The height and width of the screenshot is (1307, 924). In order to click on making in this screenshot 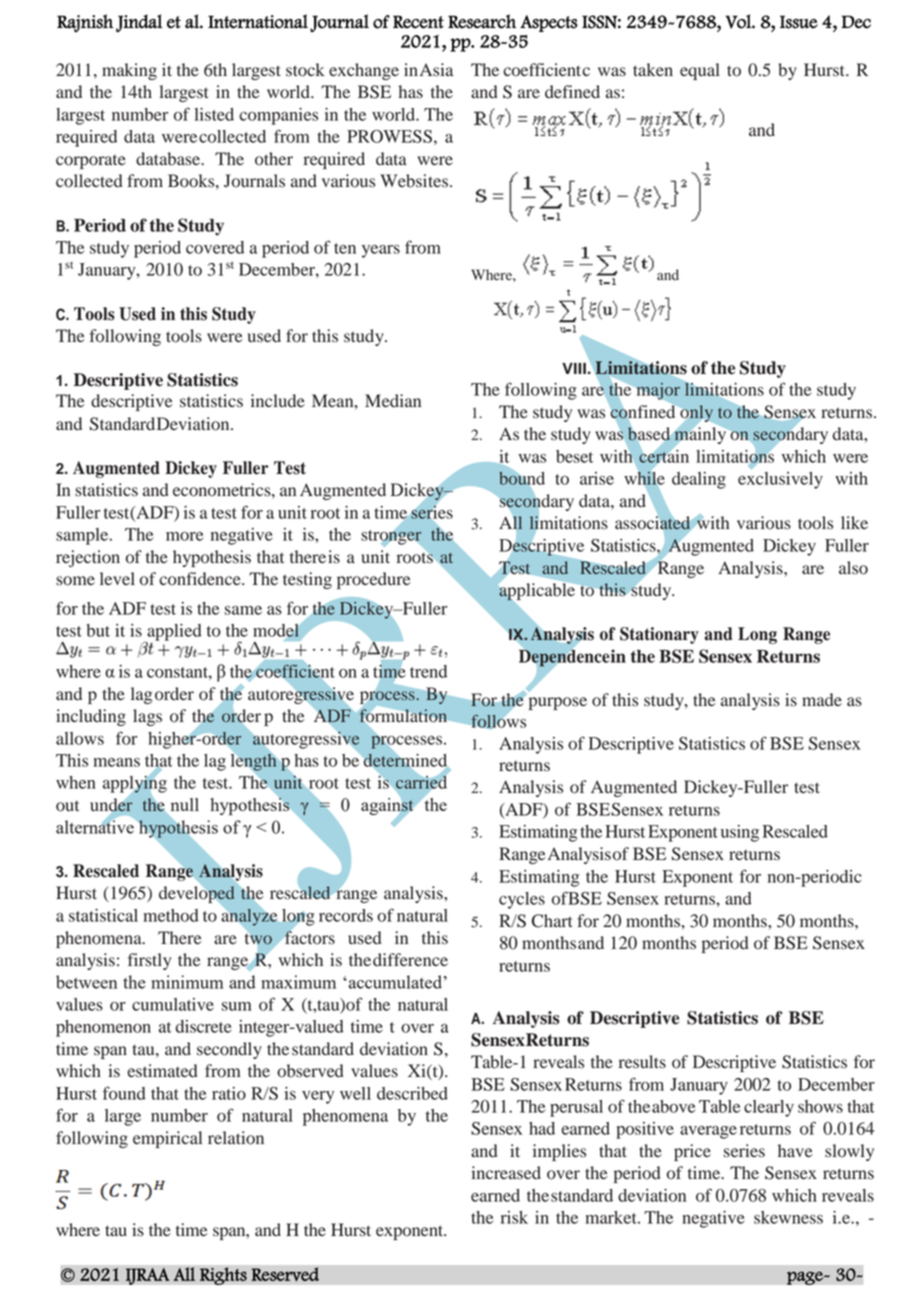, I will do `click(129, 71)`.
